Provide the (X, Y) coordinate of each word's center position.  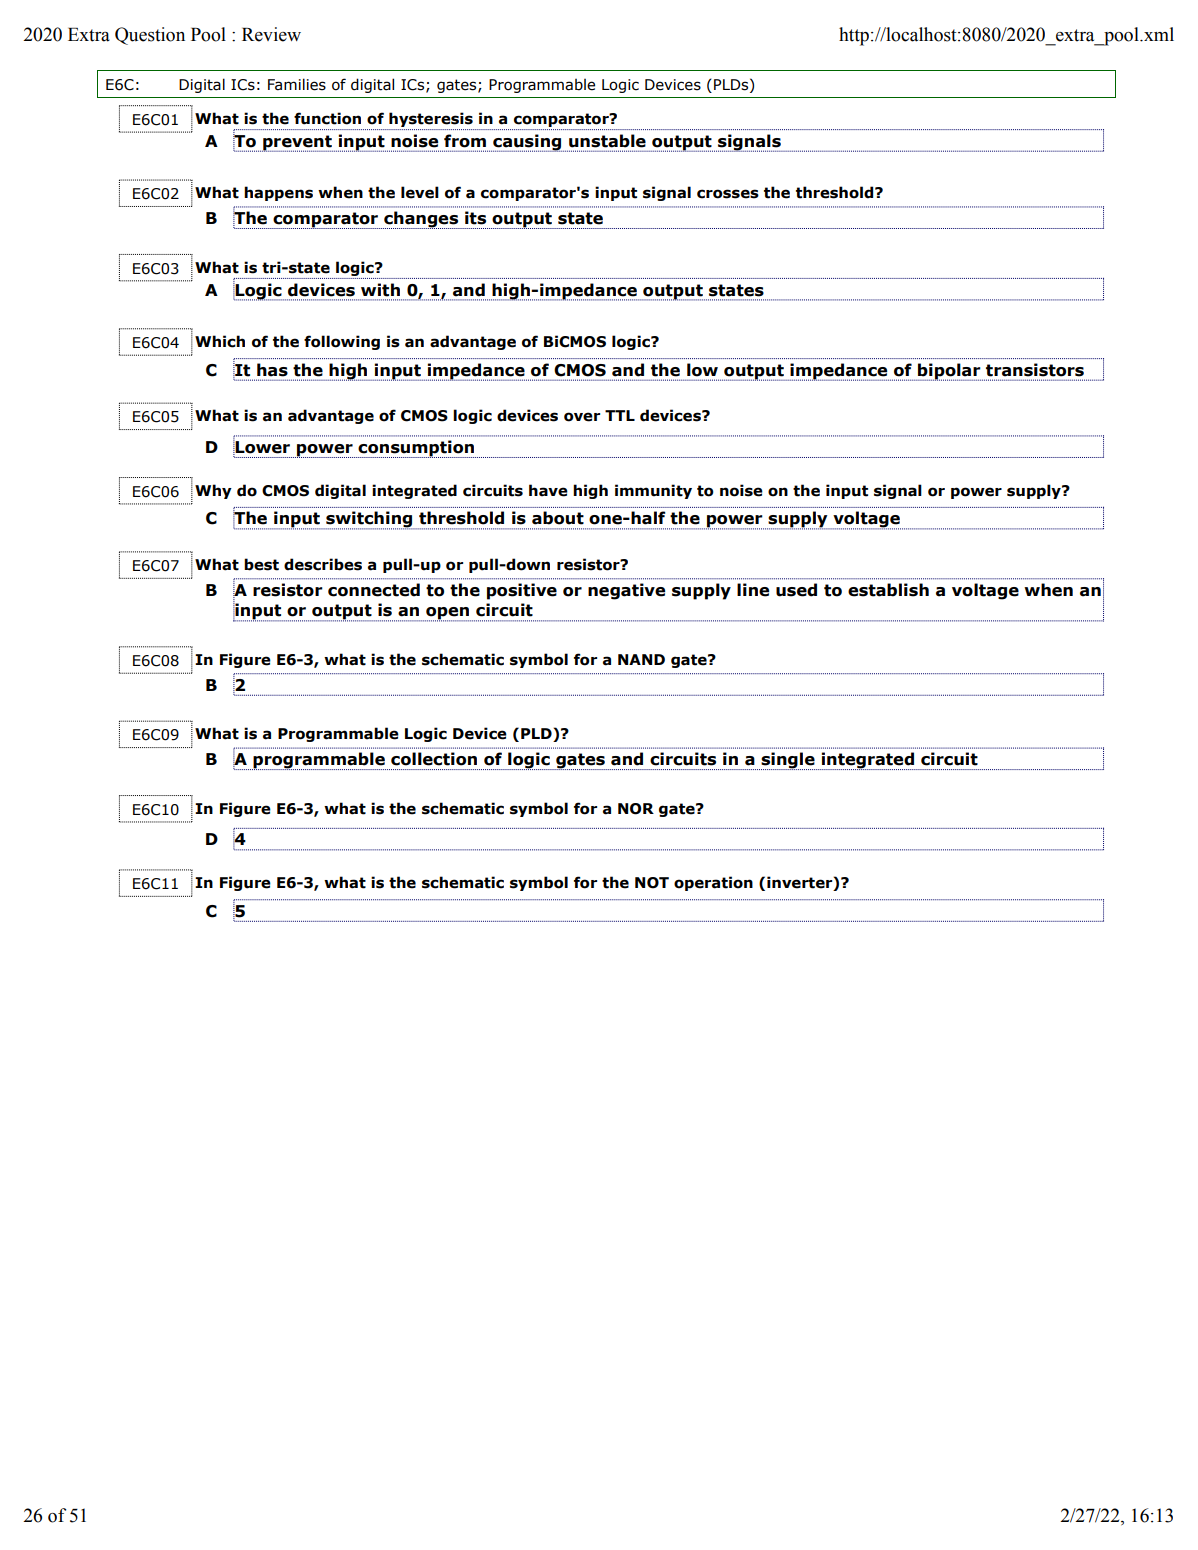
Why (213, 491)
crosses (728, 194)
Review (271, 34)
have (548, 490)
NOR (636, 809)
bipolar (949, 372)
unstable (607, 141)
